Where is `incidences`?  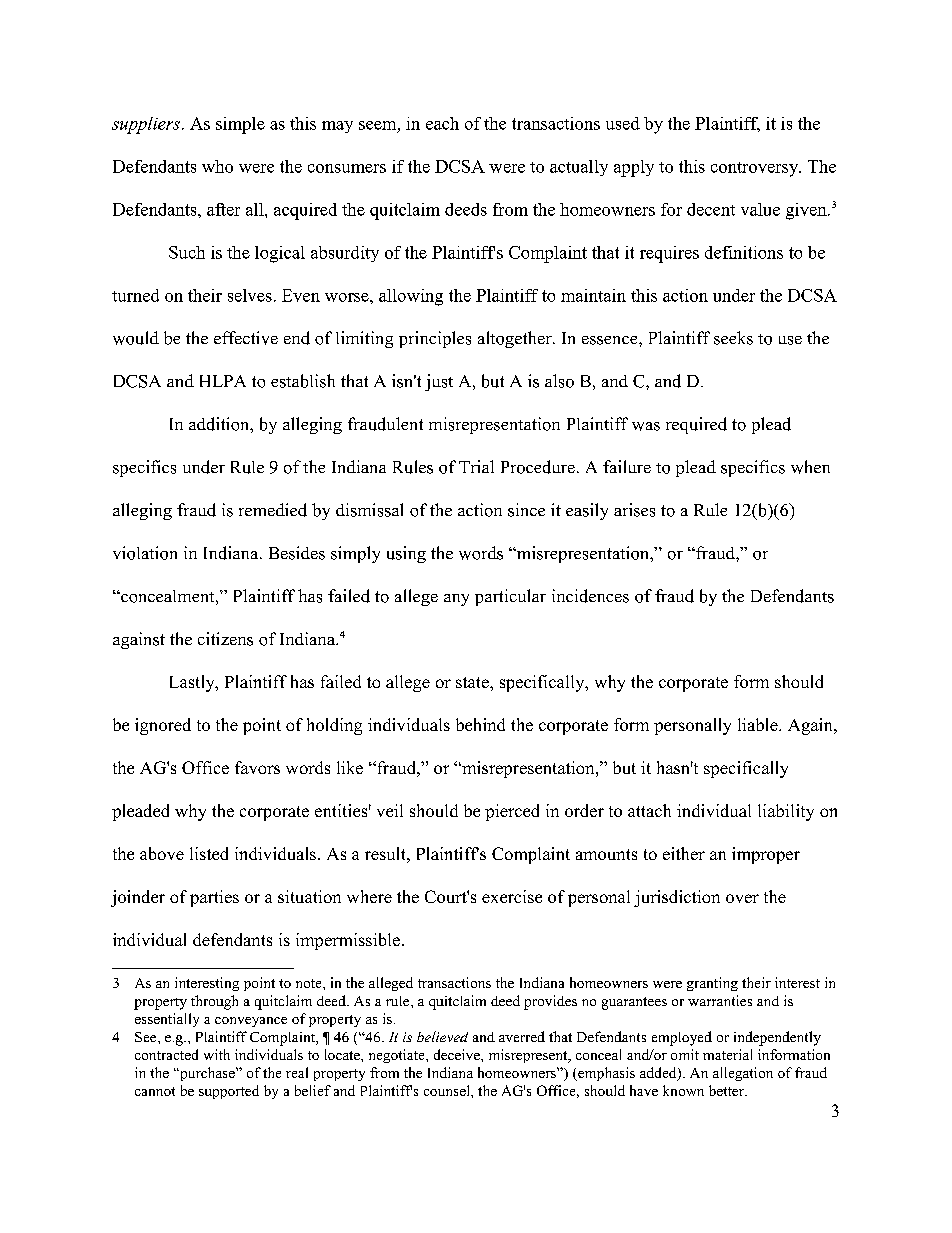
incidences is located at coordinates (590, 596).
